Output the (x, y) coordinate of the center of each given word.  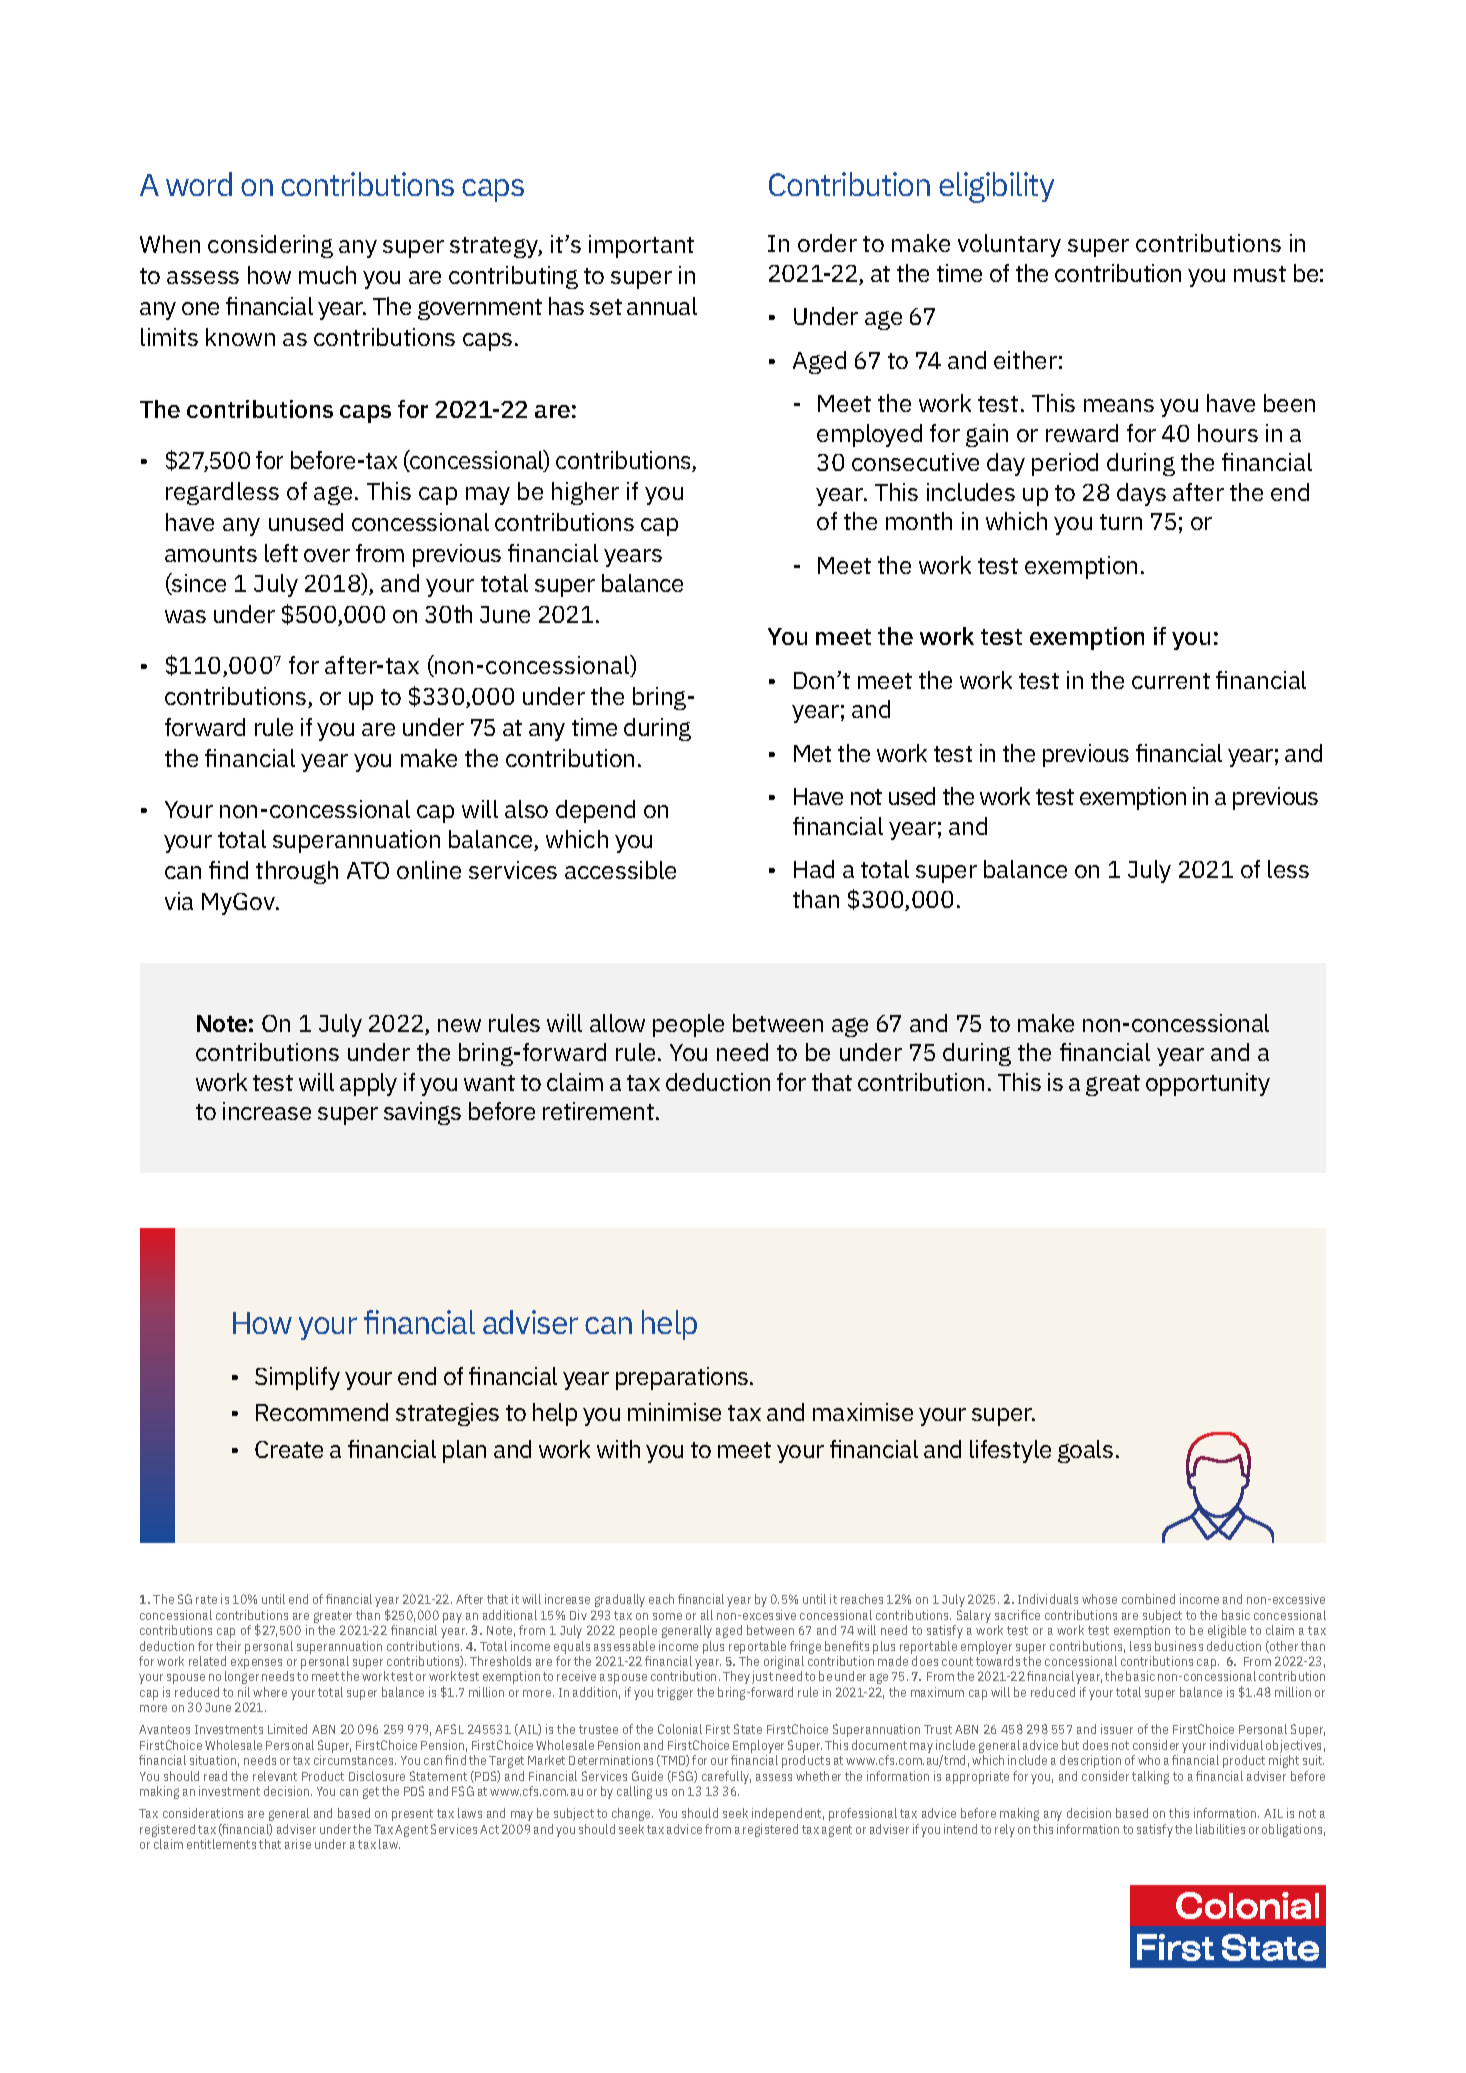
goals (1085, 1451)
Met (812, 753)
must (1260, 274)
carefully (726, 1777)
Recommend (322, 1412)
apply (368, 1084)
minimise (674, 1412)
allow (617, 1023)
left (281, 553)
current (1171, 681)
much (327, 275)
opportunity (1208, 1084)
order (827, 243)
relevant (275, 1776)
